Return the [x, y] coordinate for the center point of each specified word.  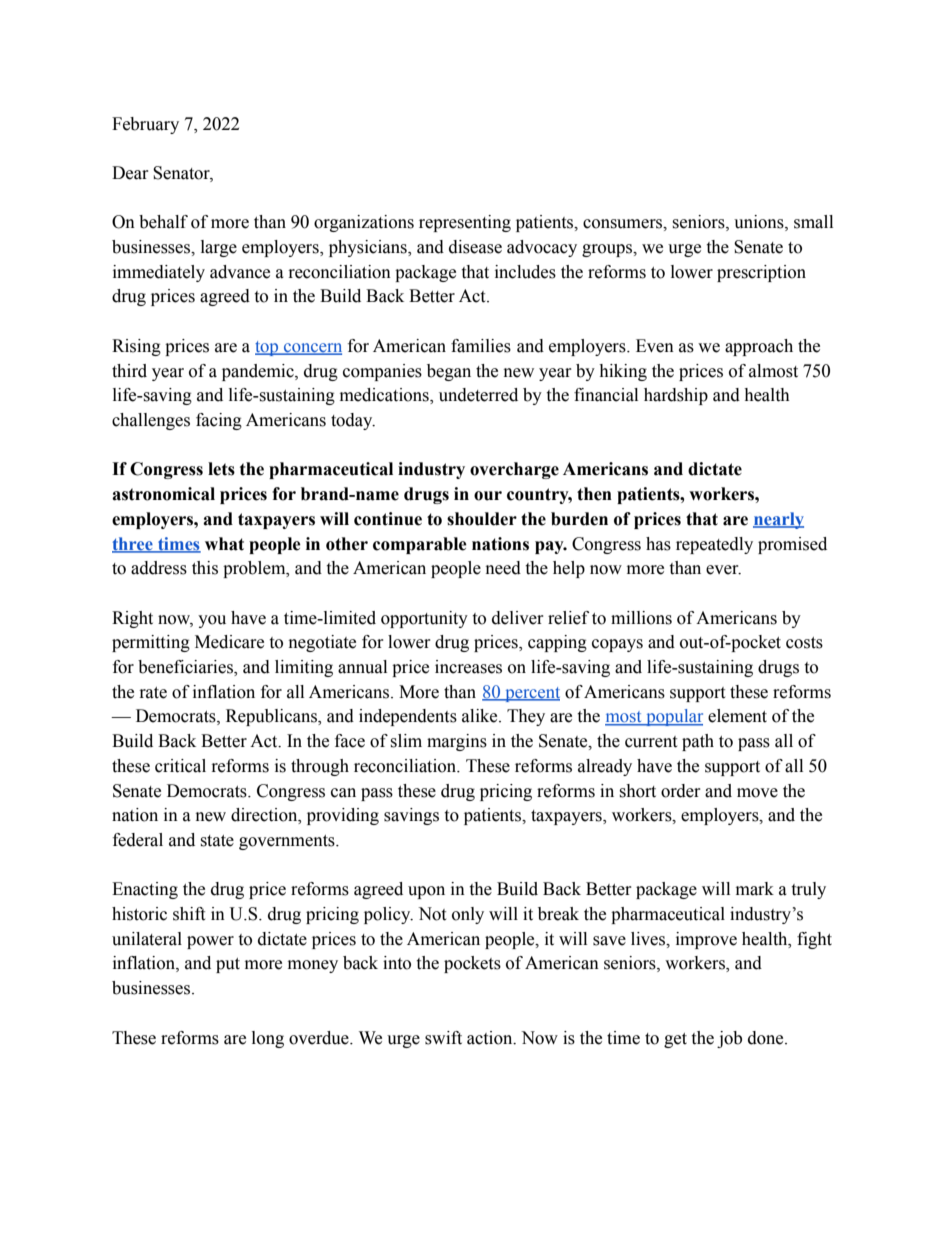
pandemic [259, 372]
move [757, 793]
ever [723, 570]
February [145, 125]
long [268, 1039]
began [449, 372]
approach [759, 347]
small [813, 222]
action [491, 1038]
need [503, 568]
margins [457, 742]
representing [465, 223]
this [205, 568]
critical [180, 766]
